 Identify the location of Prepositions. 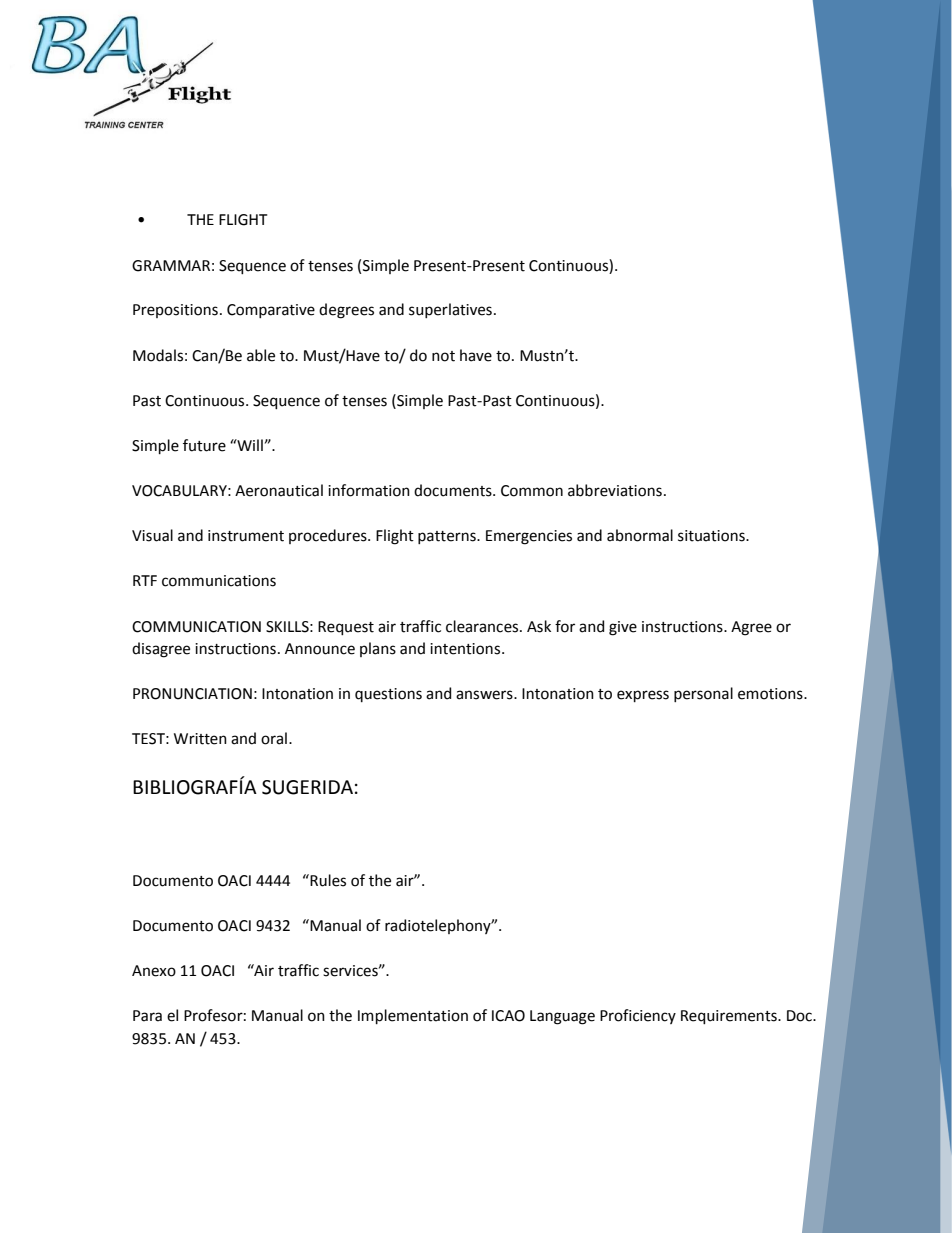
(175, 311).
